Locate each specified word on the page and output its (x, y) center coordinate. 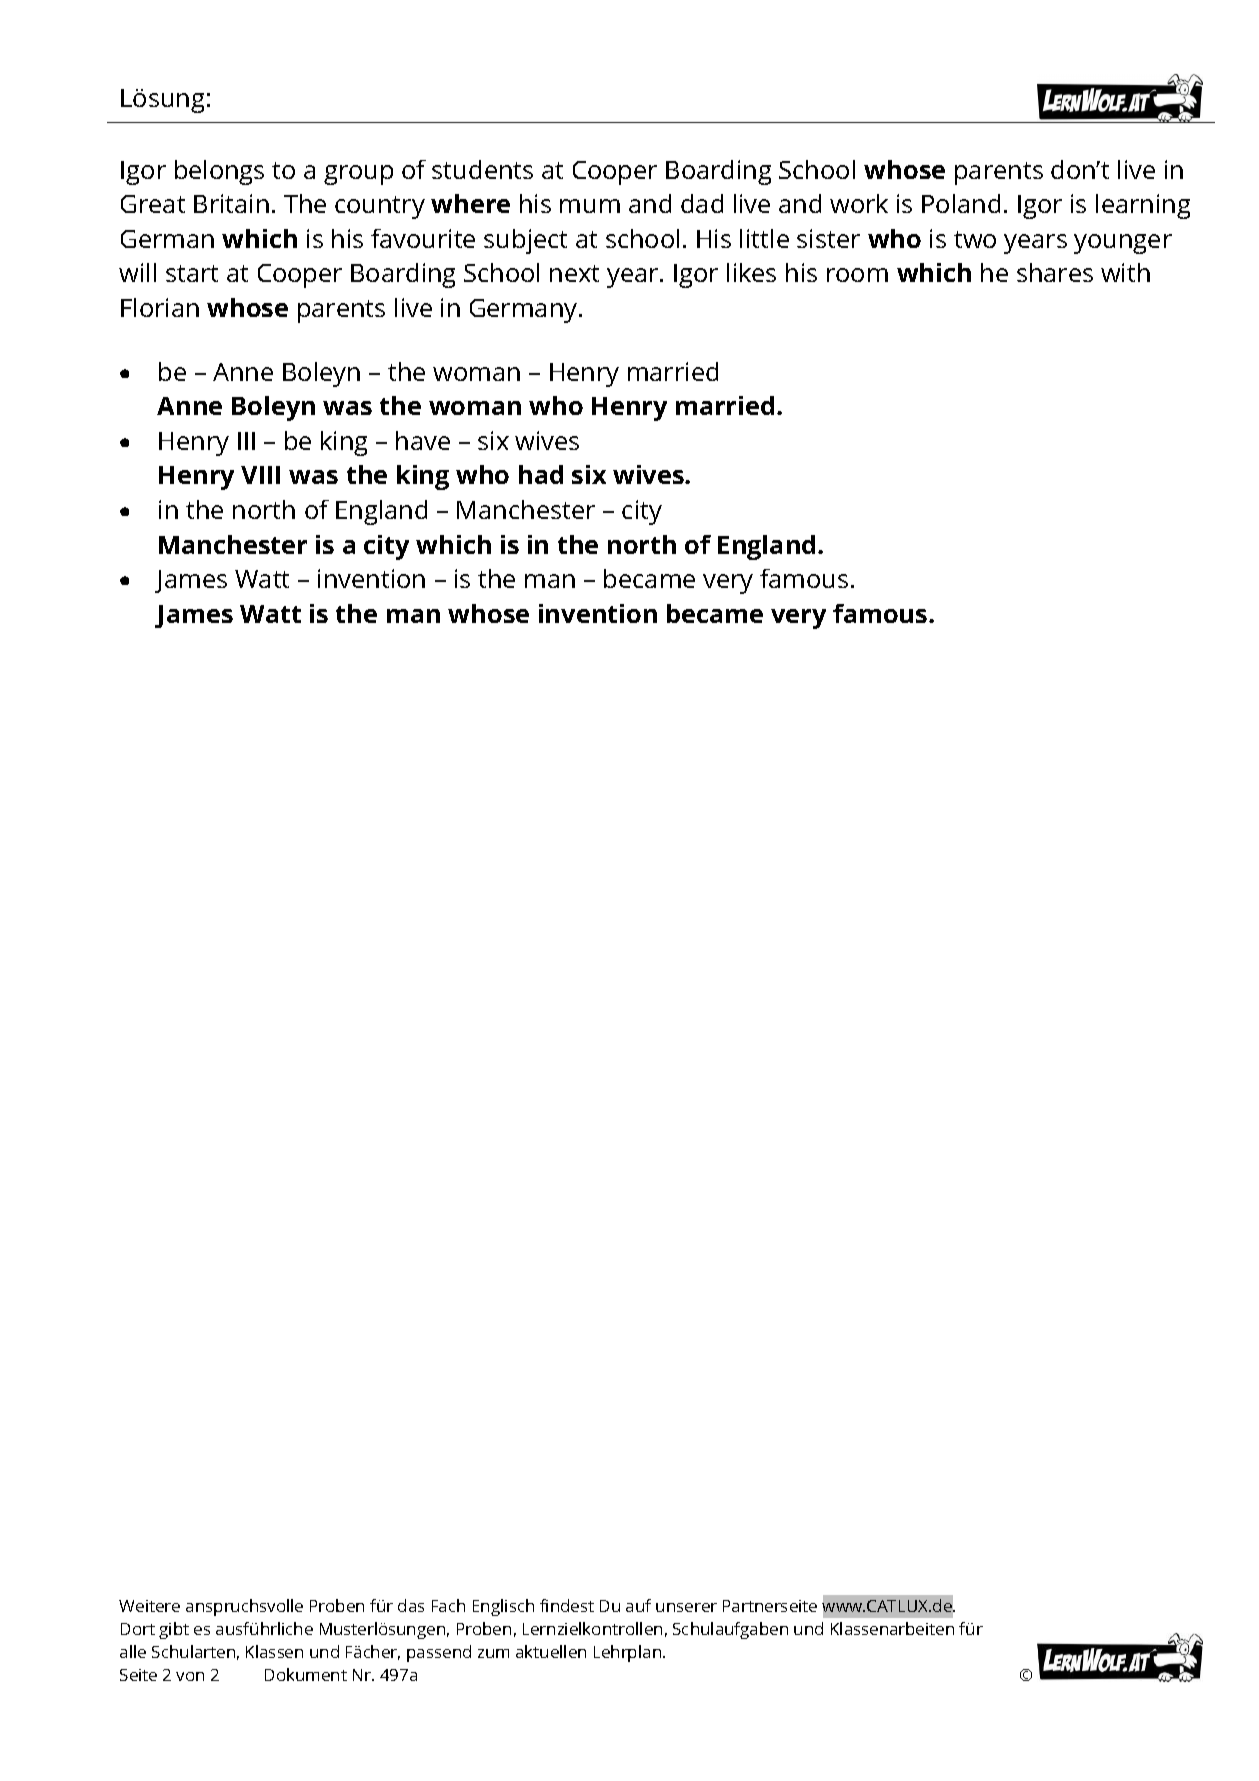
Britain (231, 203)
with (1125, 272)
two (975, 239)
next (574, 273)
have (423, 440)
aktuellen (551, 1651)
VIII (260, 475)
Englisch (503, 1607)
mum (590, 206)
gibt (174, 1630)
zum (493, 1653)
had (541, 474)
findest (567, 1605)
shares (1055, 272)
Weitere (149, 1606)
